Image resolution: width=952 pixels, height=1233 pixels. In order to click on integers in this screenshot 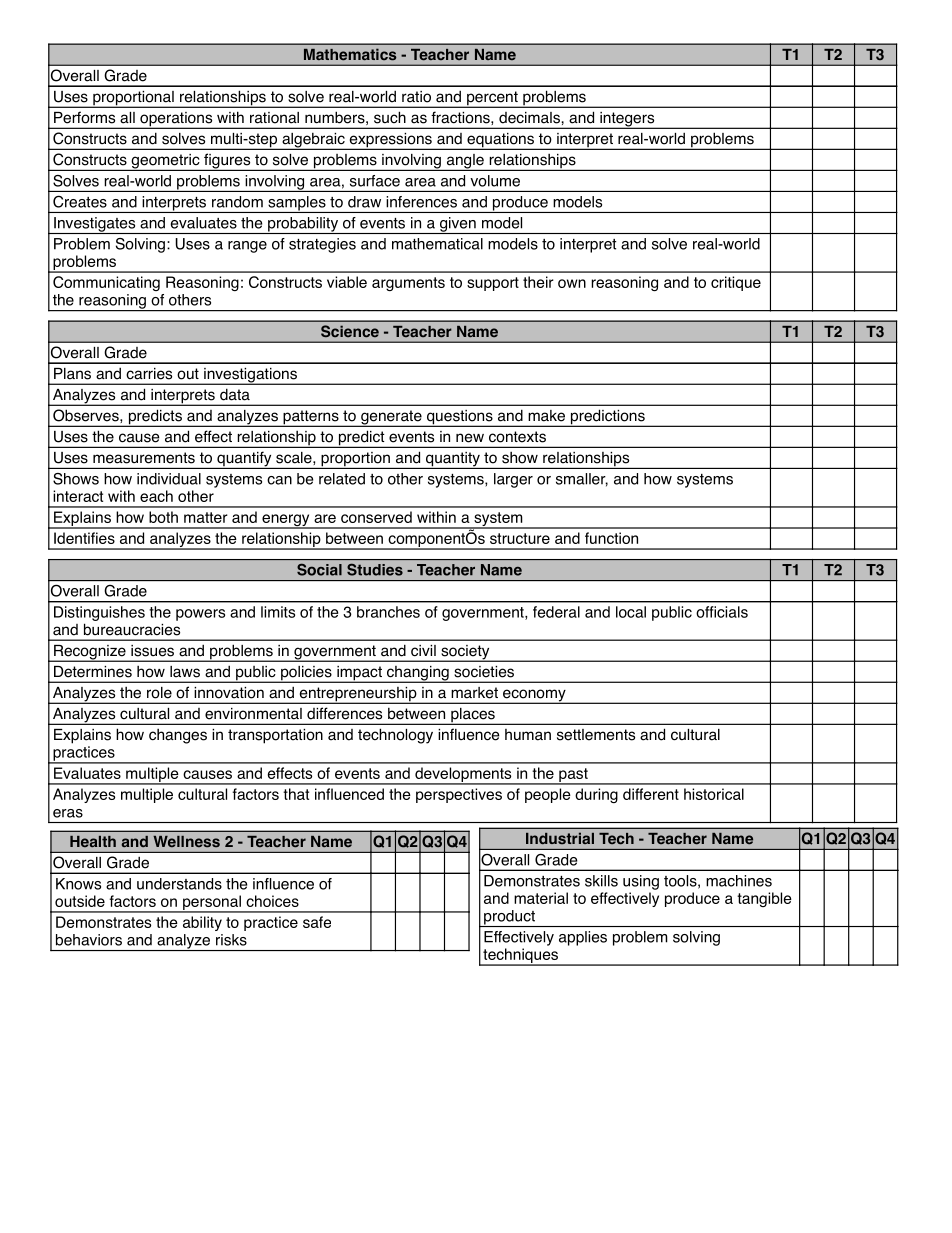, I will do `click(627, 120)`.
